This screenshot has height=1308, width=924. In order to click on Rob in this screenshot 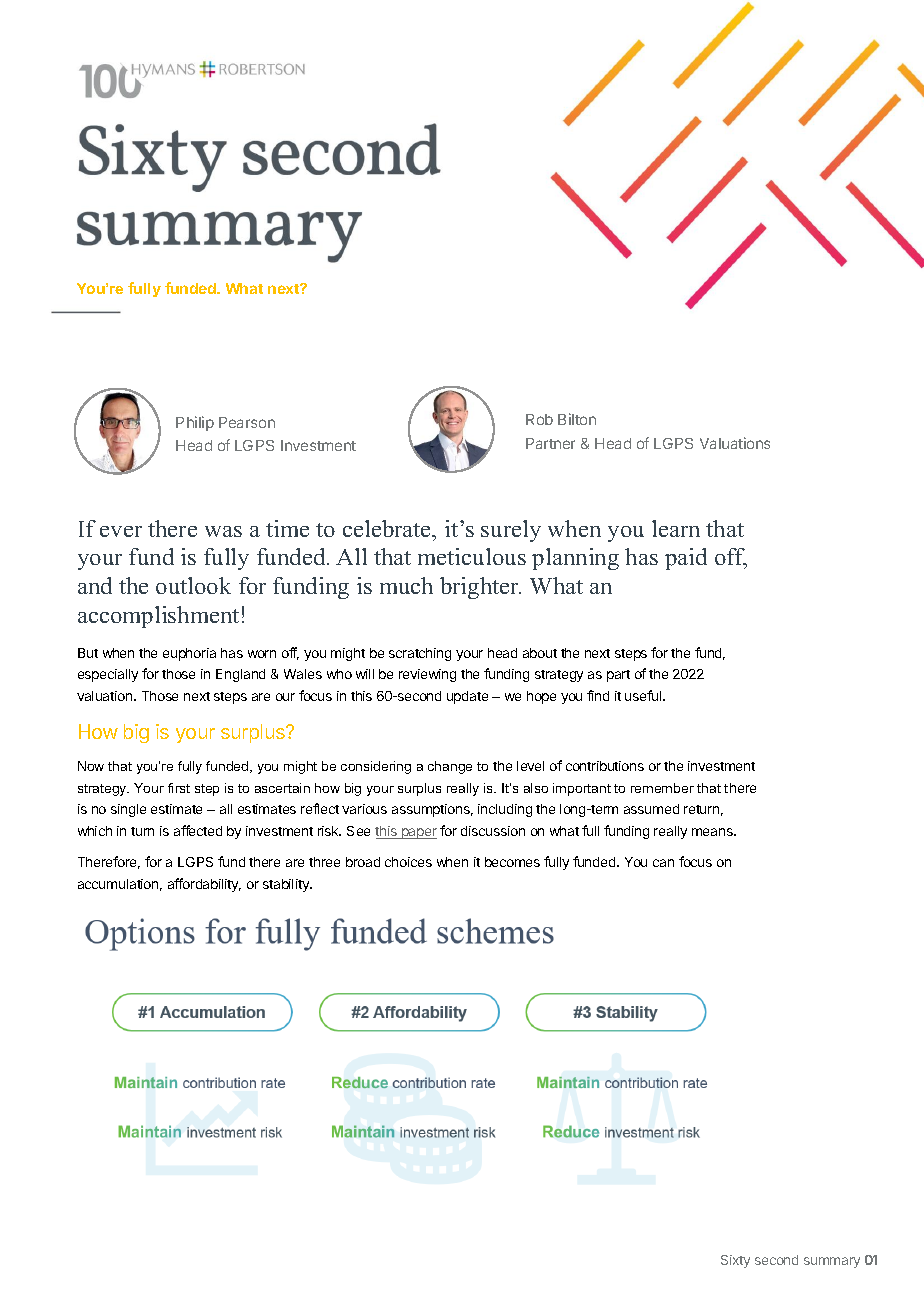, I will do `click(539, 419)`.
